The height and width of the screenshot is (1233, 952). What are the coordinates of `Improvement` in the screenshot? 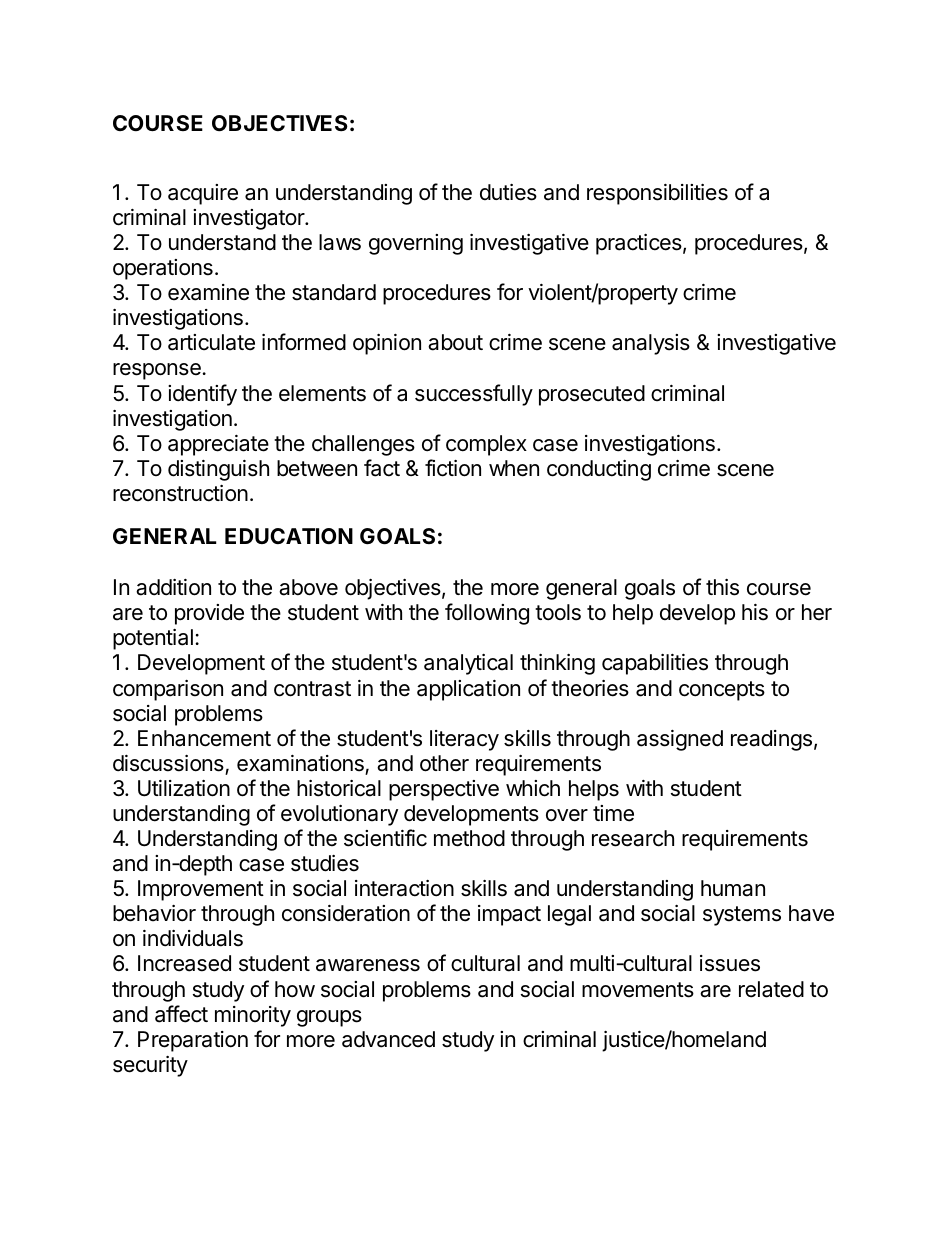 It's located at (201, 890).
